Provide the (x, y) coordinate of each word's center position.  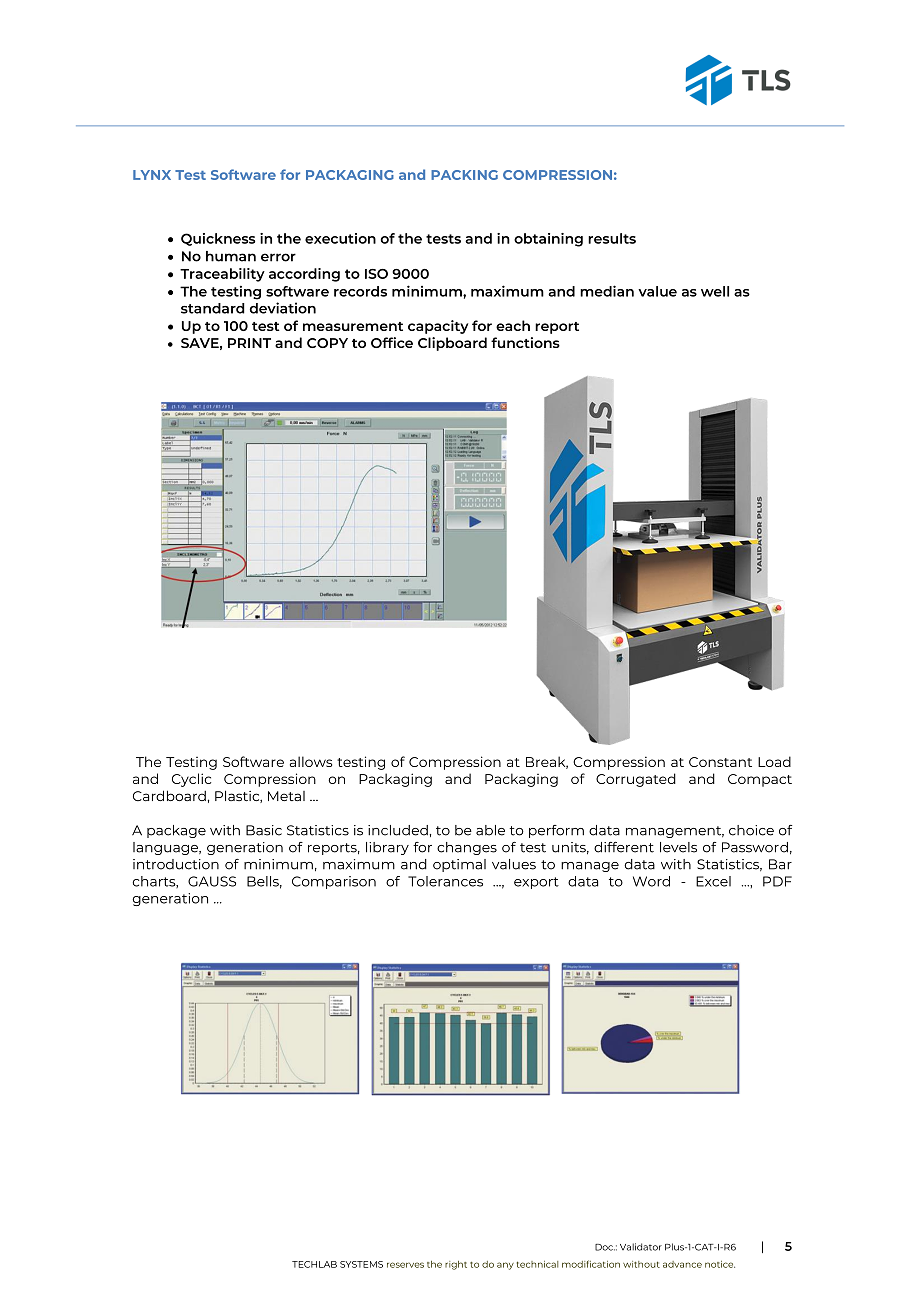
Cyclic (191, 780)
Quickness (218, 239)
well (715, 291)
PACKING (464, 175)
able (490, 830)
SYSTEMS (361, 1264)
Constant (720, 762)
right (456, 1265)
